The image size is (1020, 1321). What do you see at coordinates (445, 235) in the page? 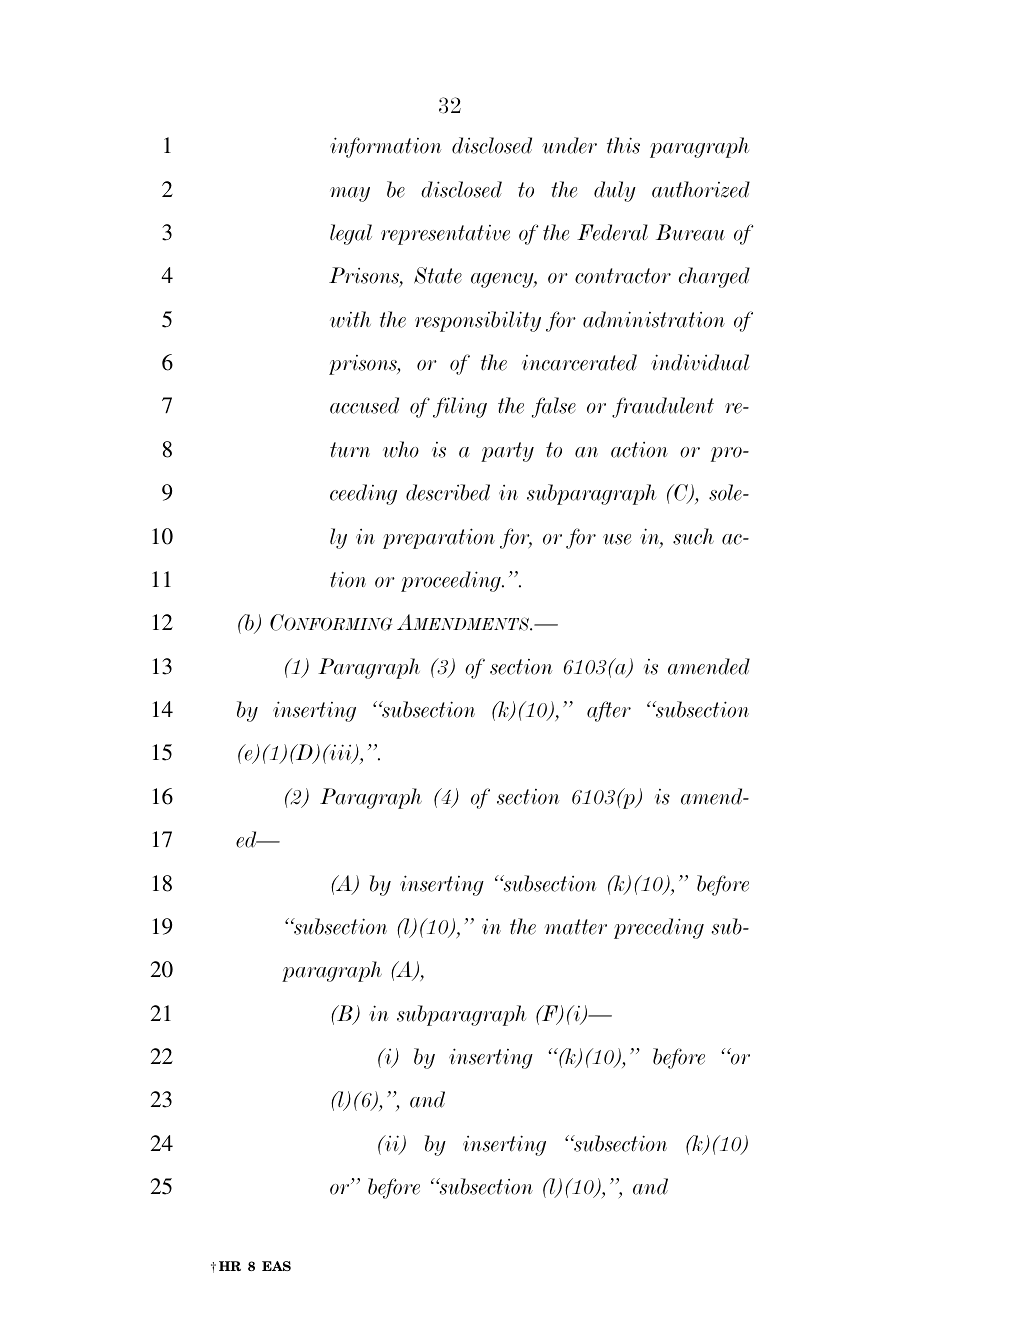
I see `representative` at bounding box center [445, 235].
